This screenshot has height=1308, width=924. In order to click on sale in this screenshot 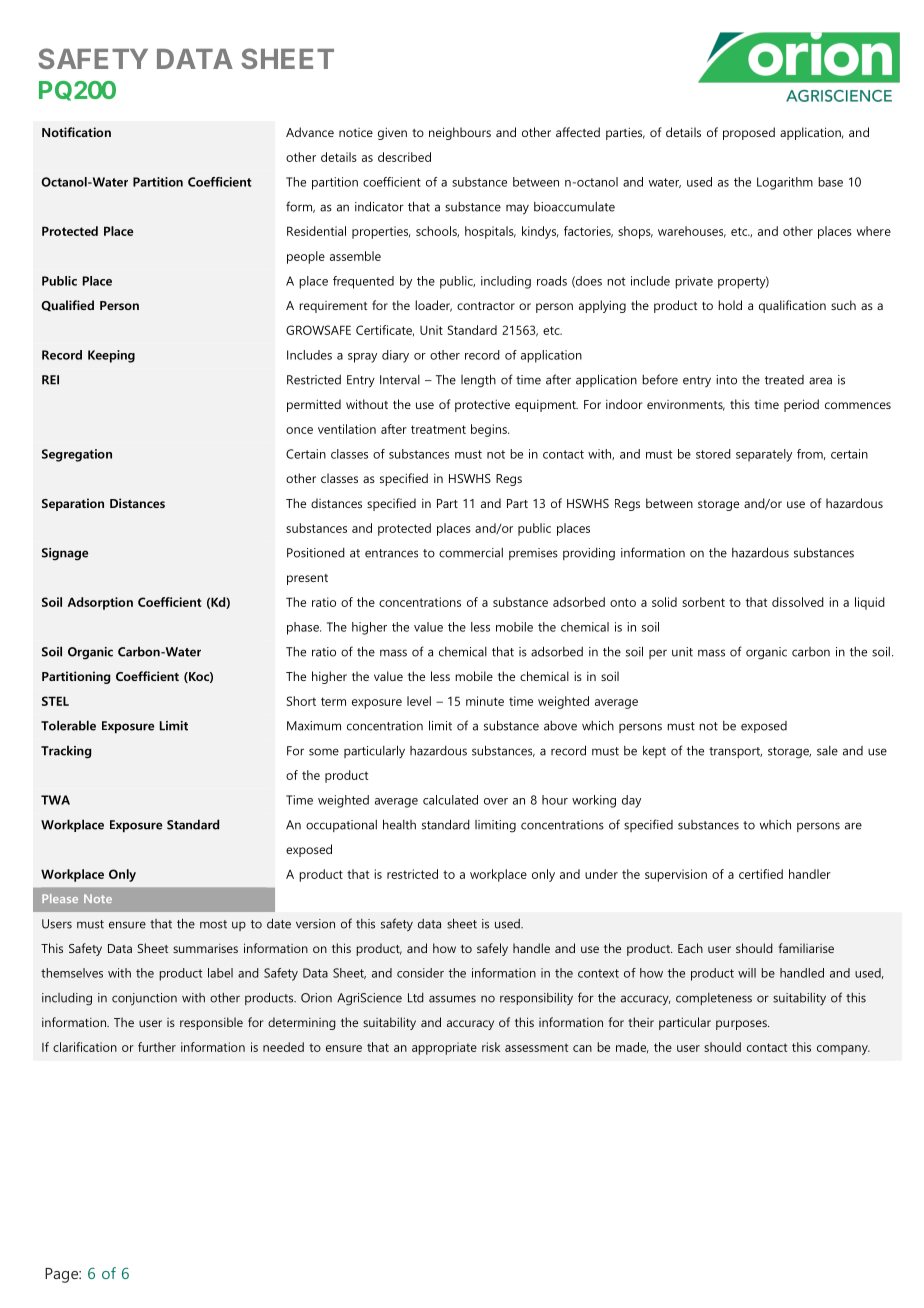, I will do `click(827, 751)`.
